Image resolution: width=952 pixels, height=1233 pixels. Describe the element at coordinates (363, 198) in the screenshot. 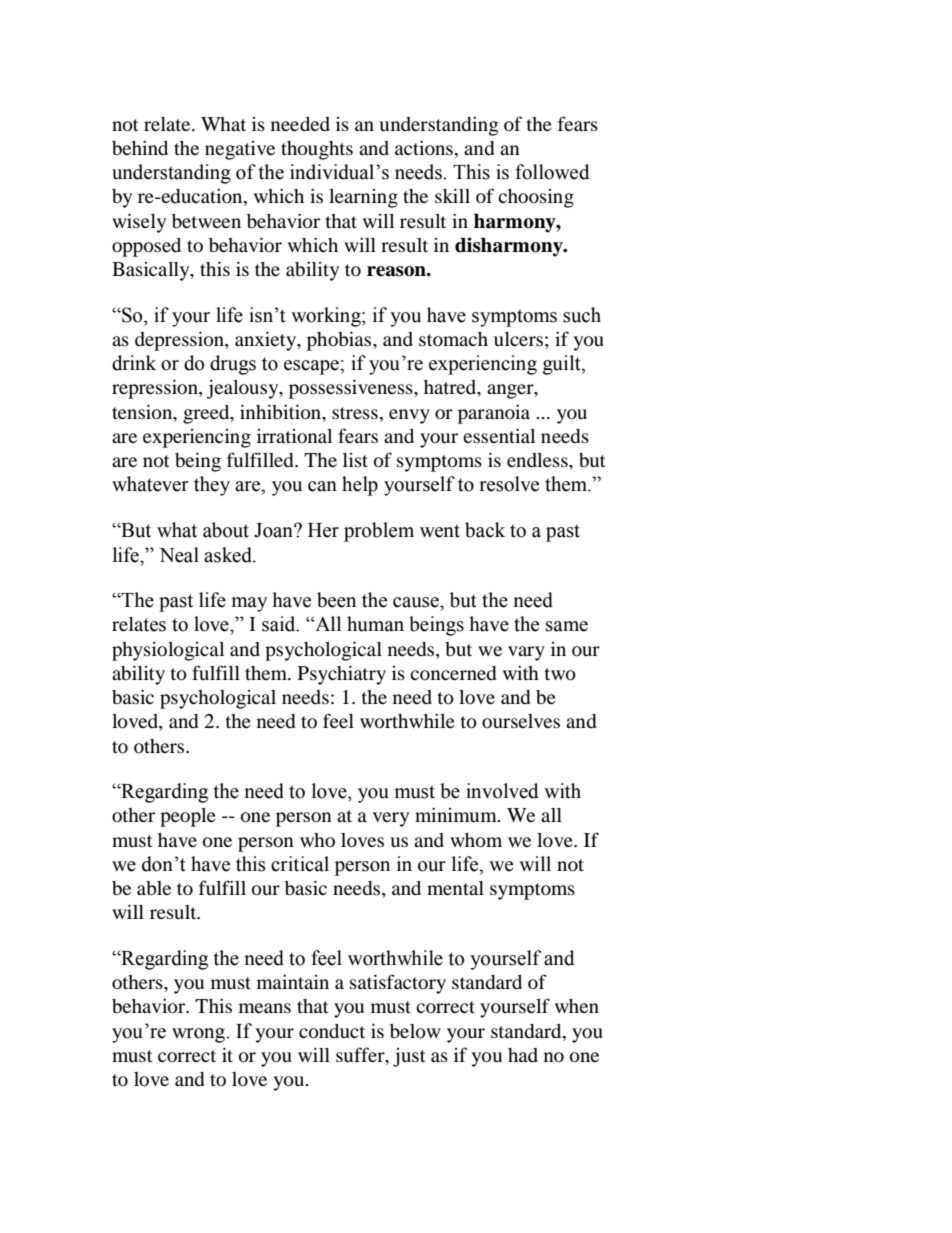

I see `learning` at that location.
